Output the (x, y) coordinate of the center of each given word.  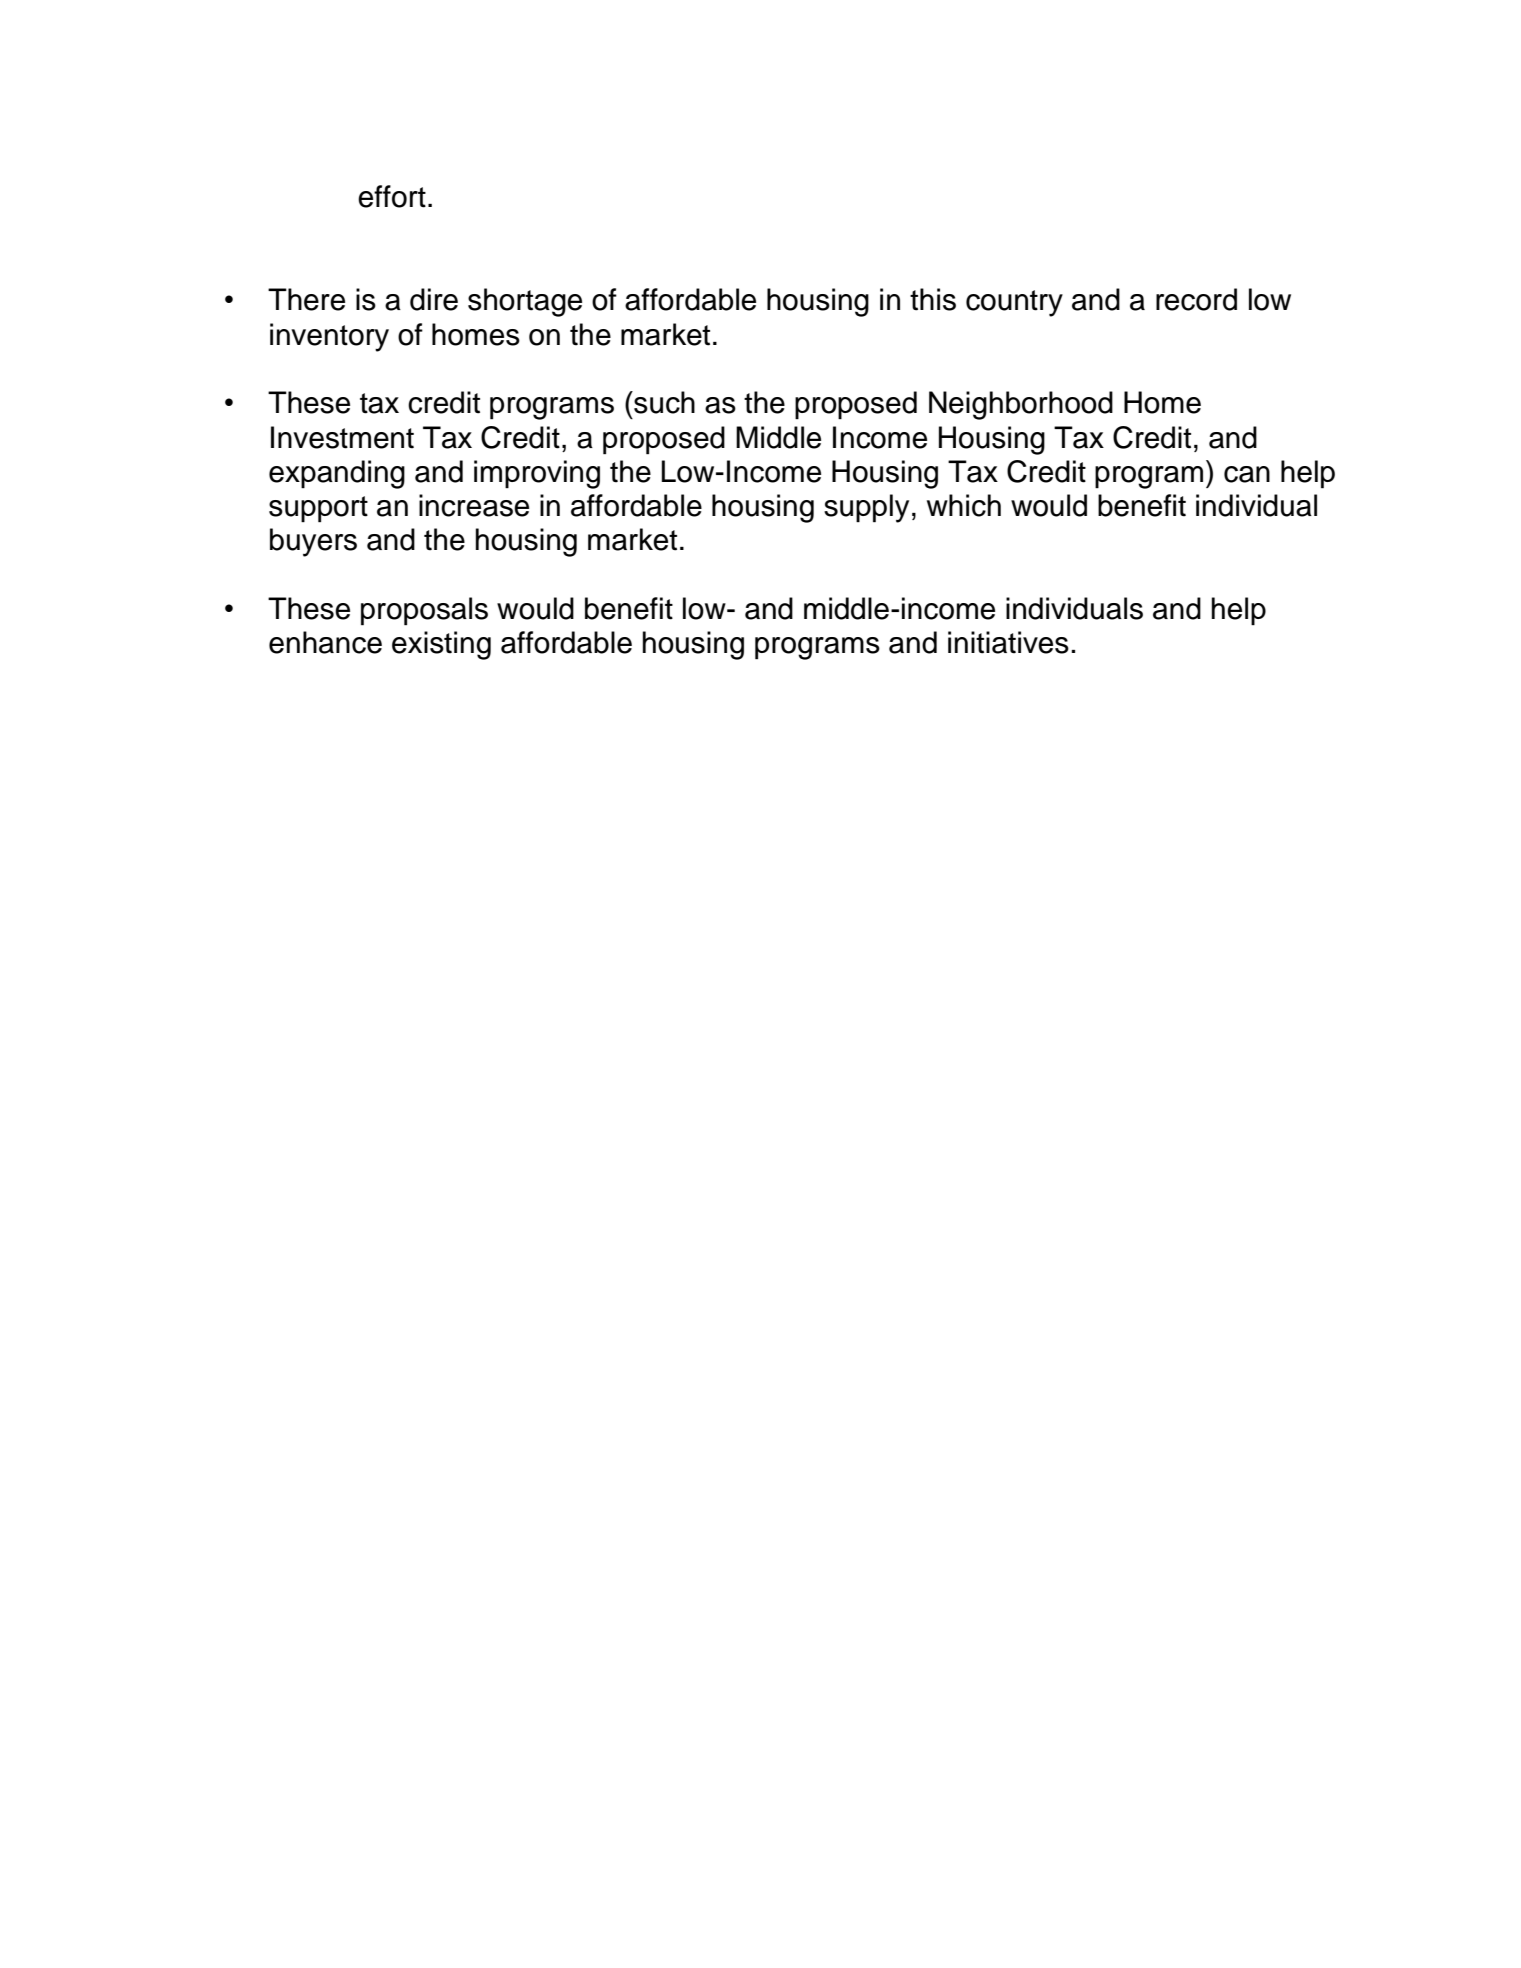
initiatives (1008, 642)
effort (392, 196)
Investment (342, 437)
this (933, 299)
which (964, 505)
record (1196, 299)
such (663, 402)
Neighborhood (1021, 405)
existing (441, 645)
